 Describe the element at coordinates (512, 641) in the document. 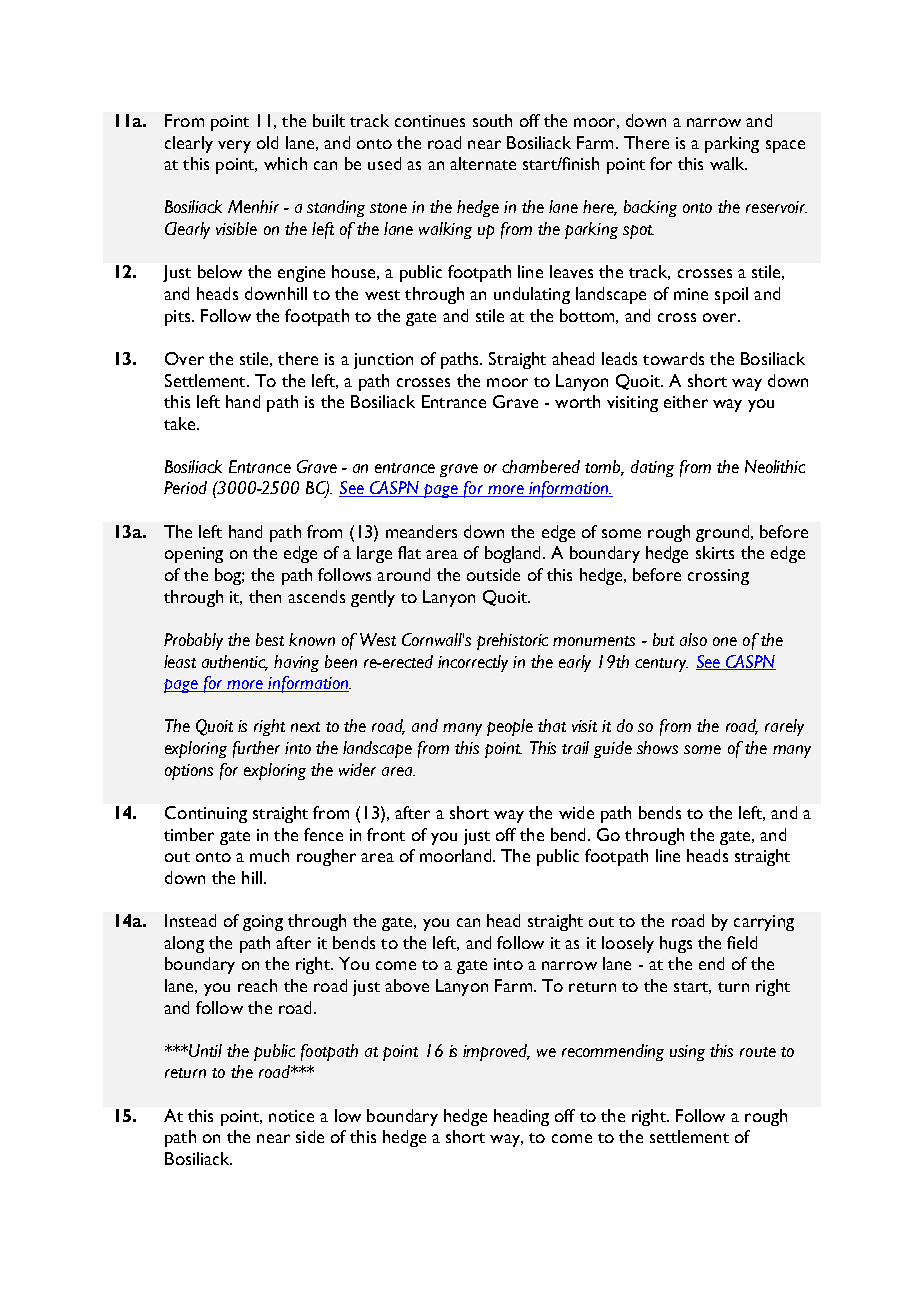

I see `prehistoric` at that location.
